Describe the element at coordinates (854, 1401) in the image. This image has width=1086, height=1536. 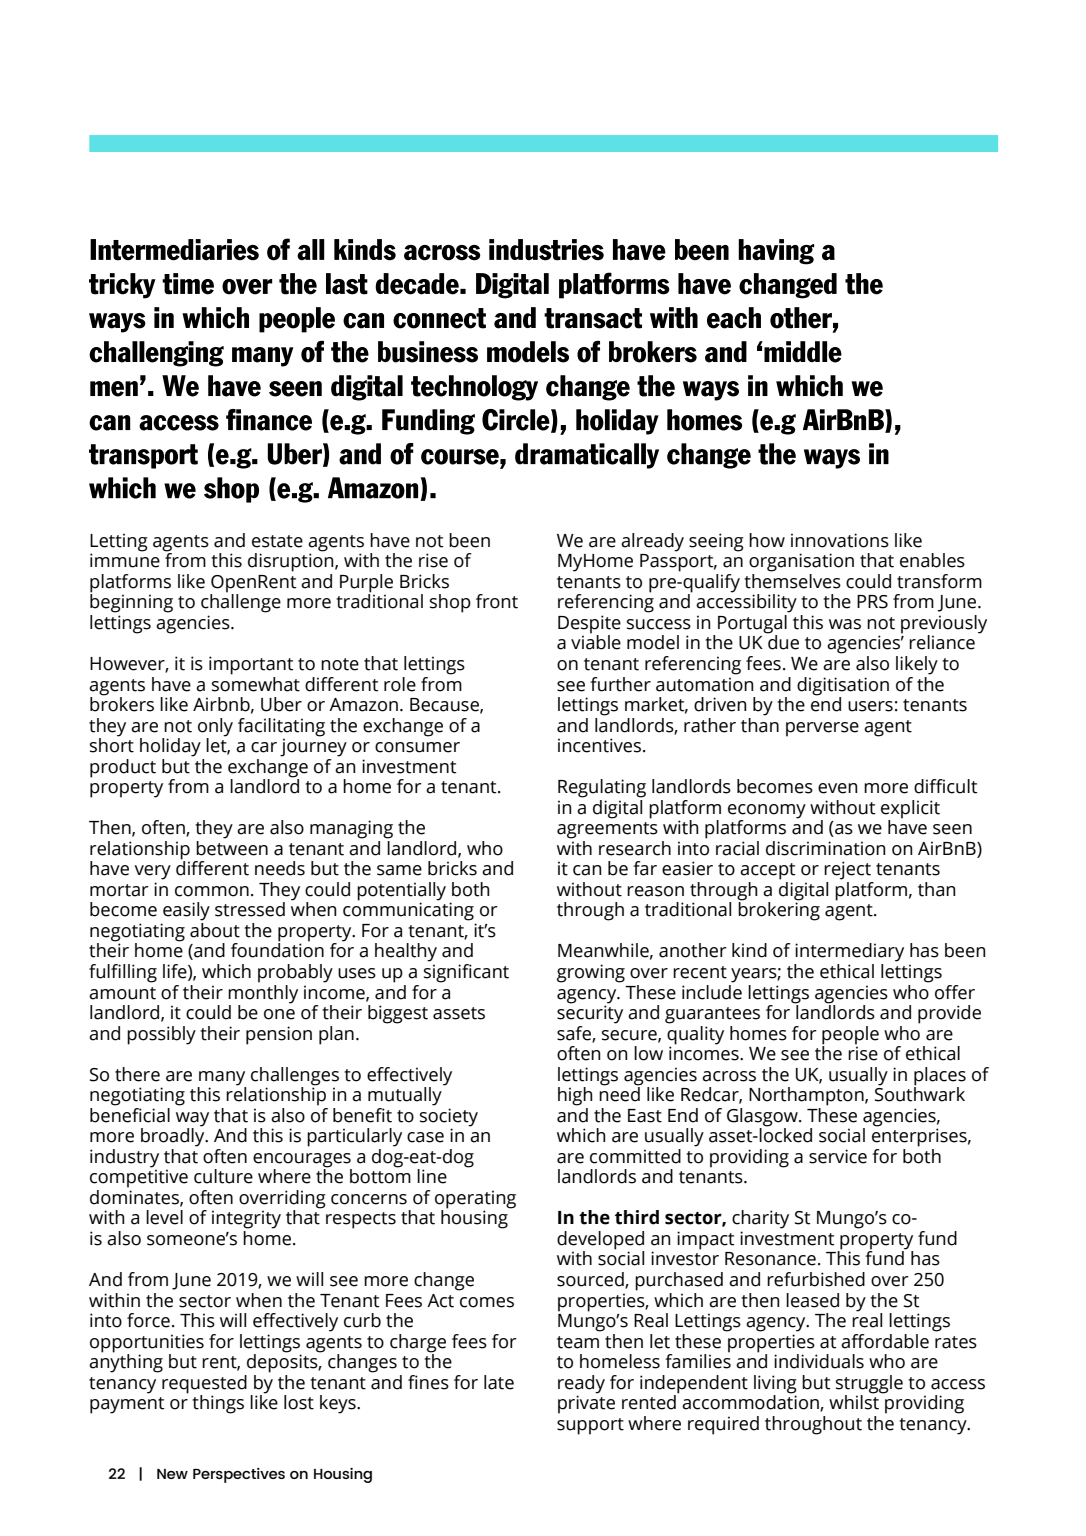
I see `whilst` at that location.
